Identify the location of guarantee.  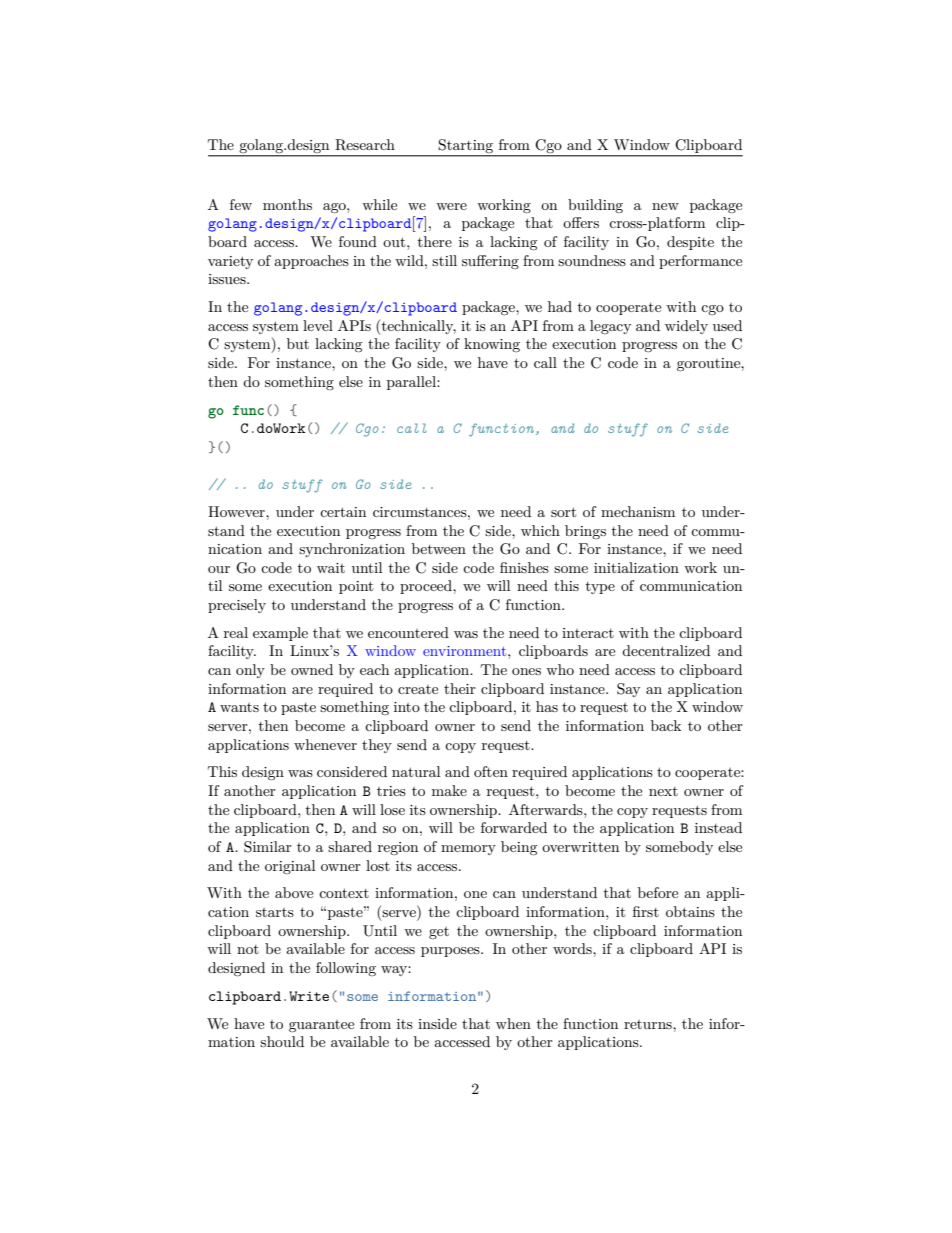
(321, 1026).
